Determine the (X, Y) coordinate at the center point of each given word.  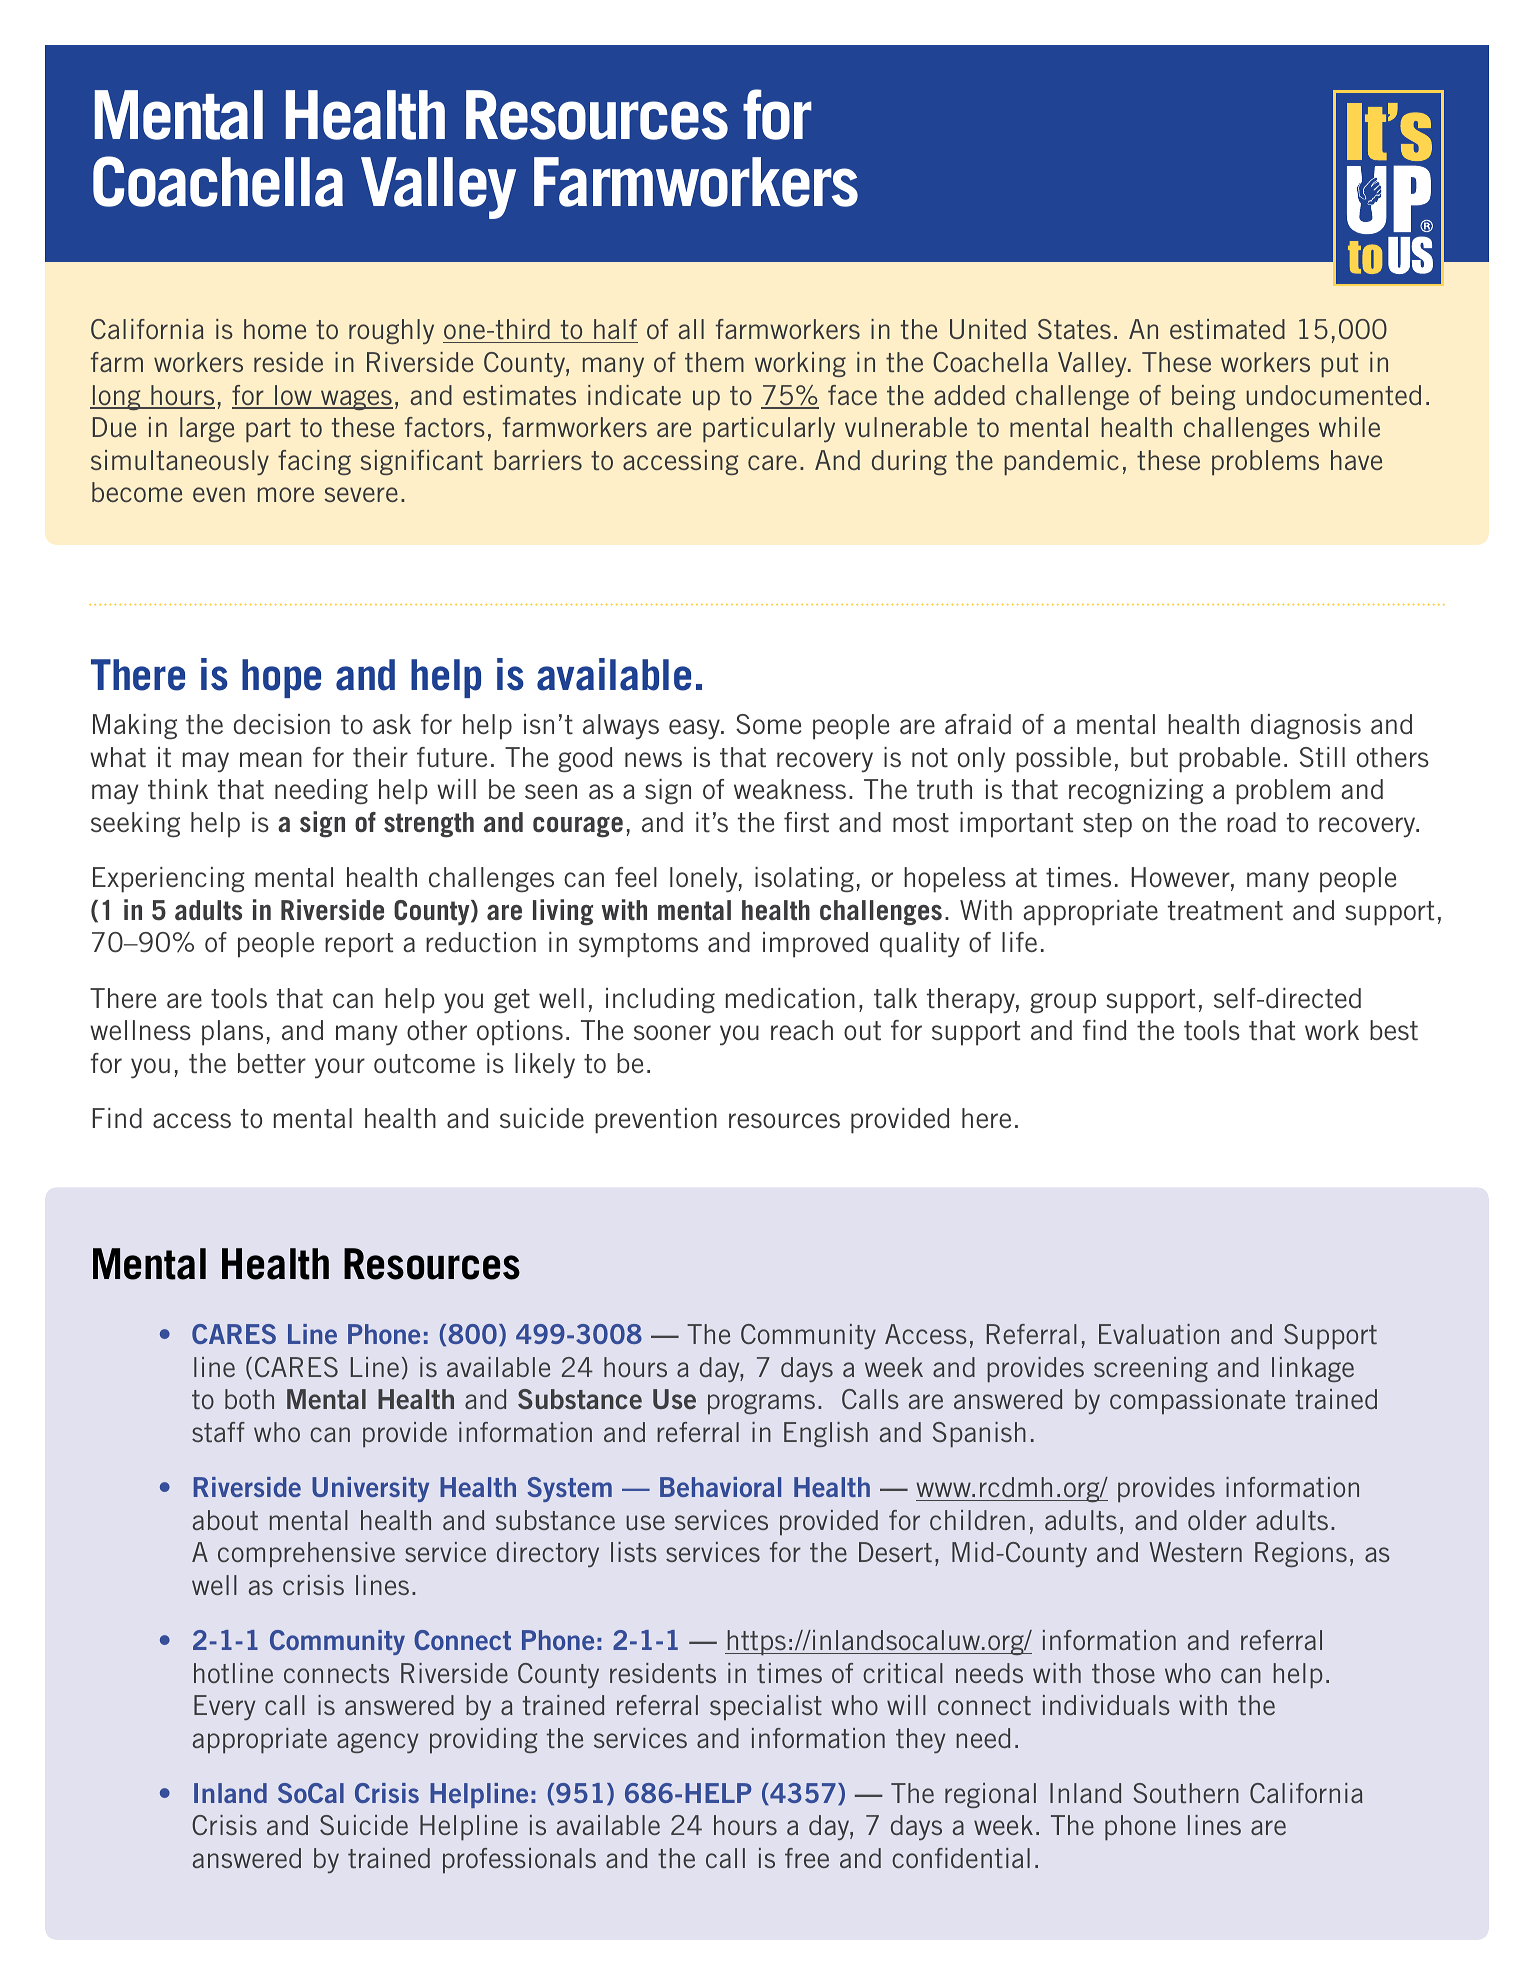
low (293, 396)
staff (218, 1432)
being (1203, 397)
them (714, 362)
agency (377, 1743)
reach (802, 1030)
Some (768, 724)
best (1394, 1030)
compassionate (1197, 1402)
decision (282, 724)
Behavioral (720, 1487)
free (807, 1858)
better (272, 1063)
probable (1229, 760)
